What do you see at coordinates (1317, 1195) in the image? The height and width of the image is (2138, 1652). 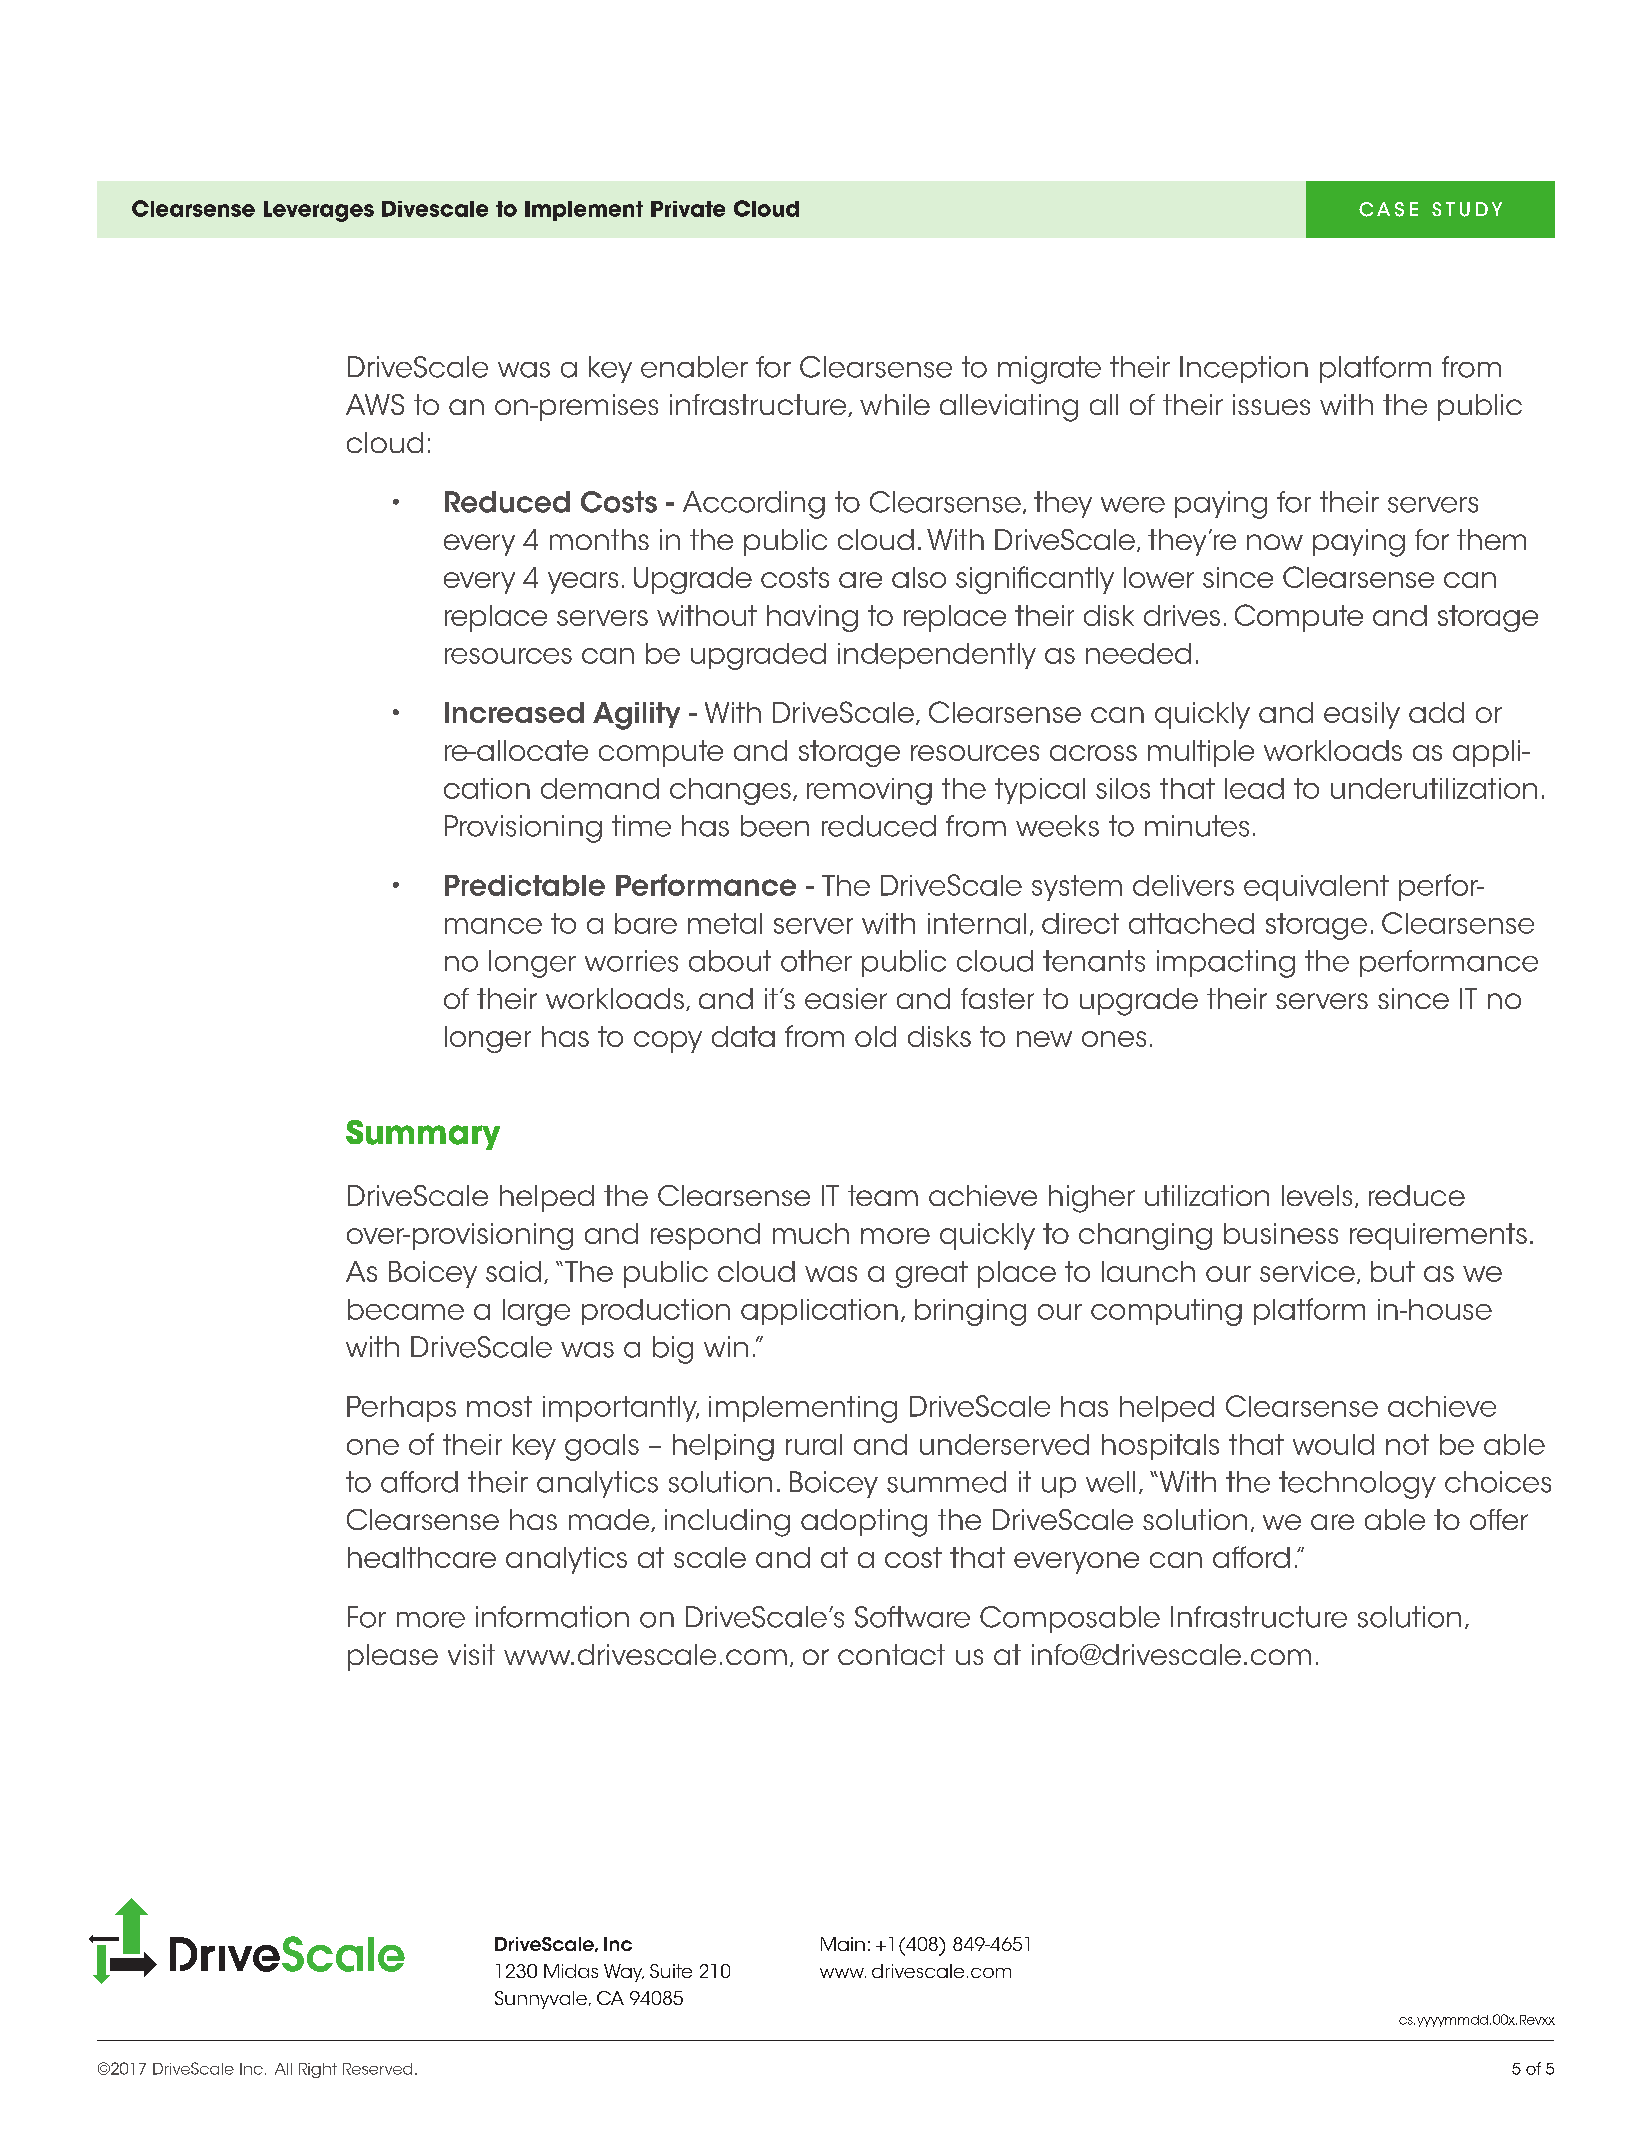 I see `levels` at bounding box center [1317, 1195].
